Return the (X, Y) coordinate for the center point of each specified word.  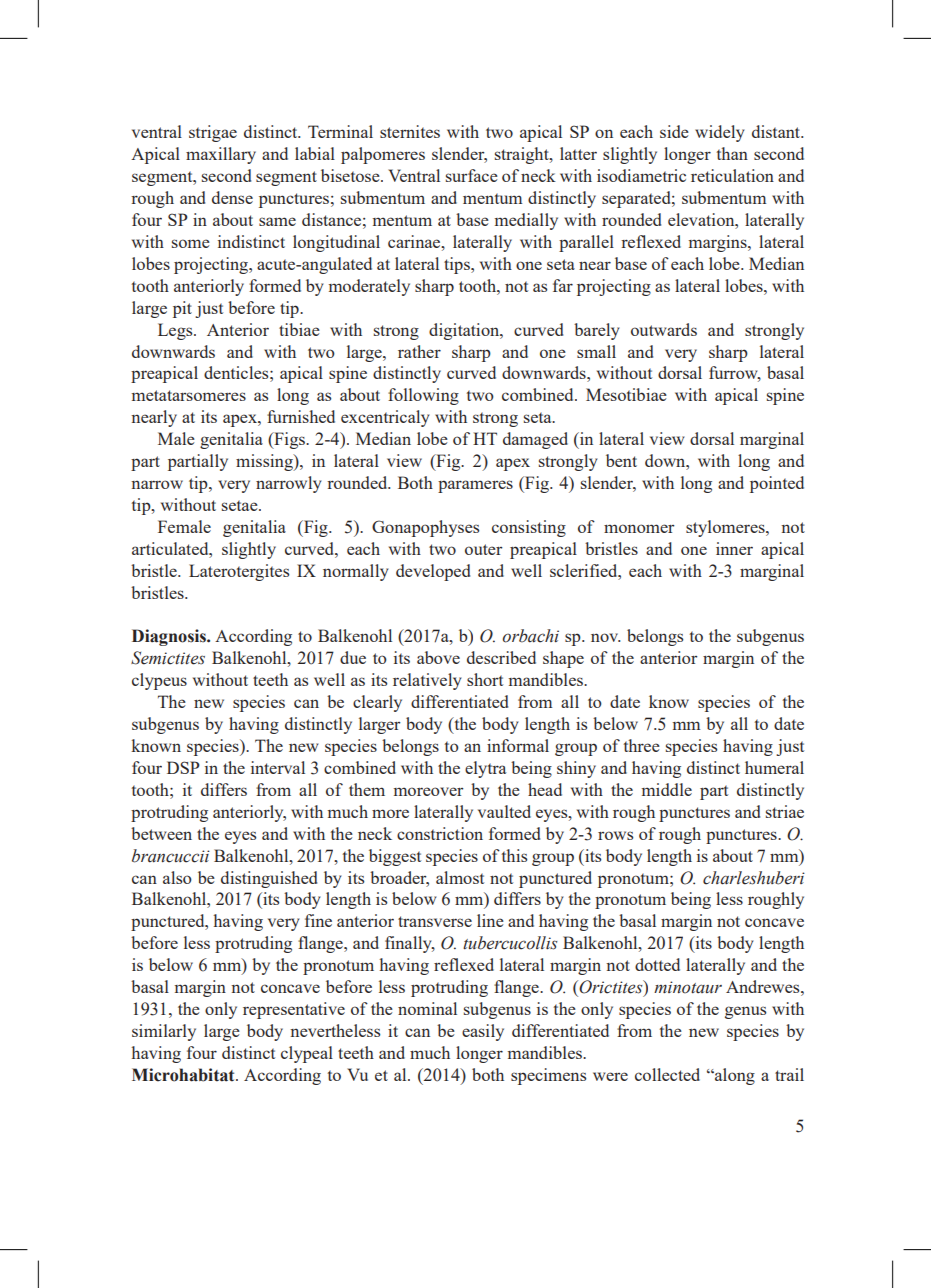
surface (472, 175)
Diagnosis (170, 637)
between (161, 833)
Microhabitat (184, 1075)
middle (667, 789)
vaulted (504, 811)
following (423, 396)
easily (483, 1032)
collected (667, 1074)
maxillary (221, 155)
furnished (301, 416)
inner (734, 548)
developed (433, 572)
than (732, 153)
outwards (664, 329)
